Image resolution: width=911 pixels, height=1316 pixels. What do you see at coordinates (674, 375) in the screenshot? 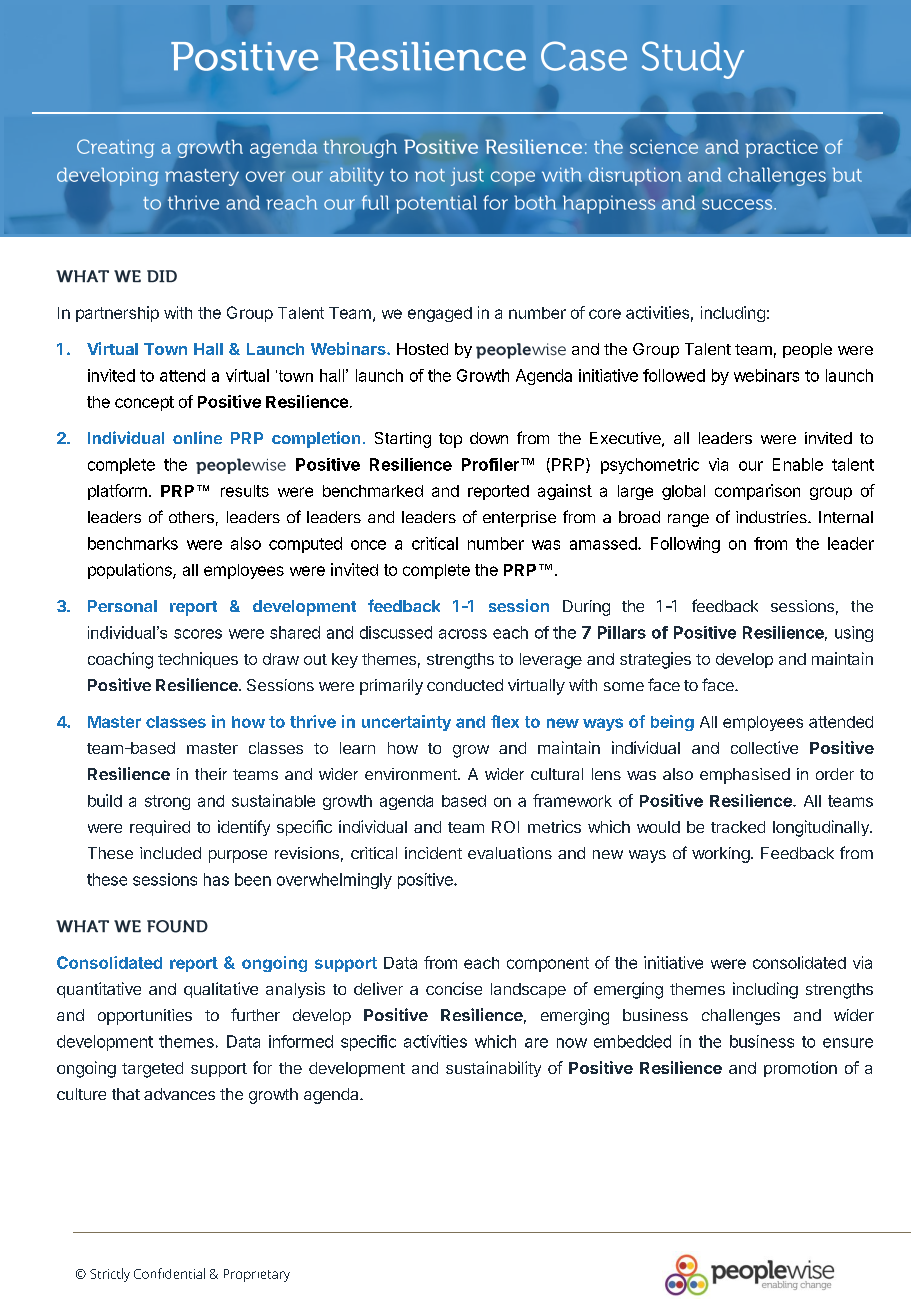
I see `followed` at bounding box center [674, 375].
